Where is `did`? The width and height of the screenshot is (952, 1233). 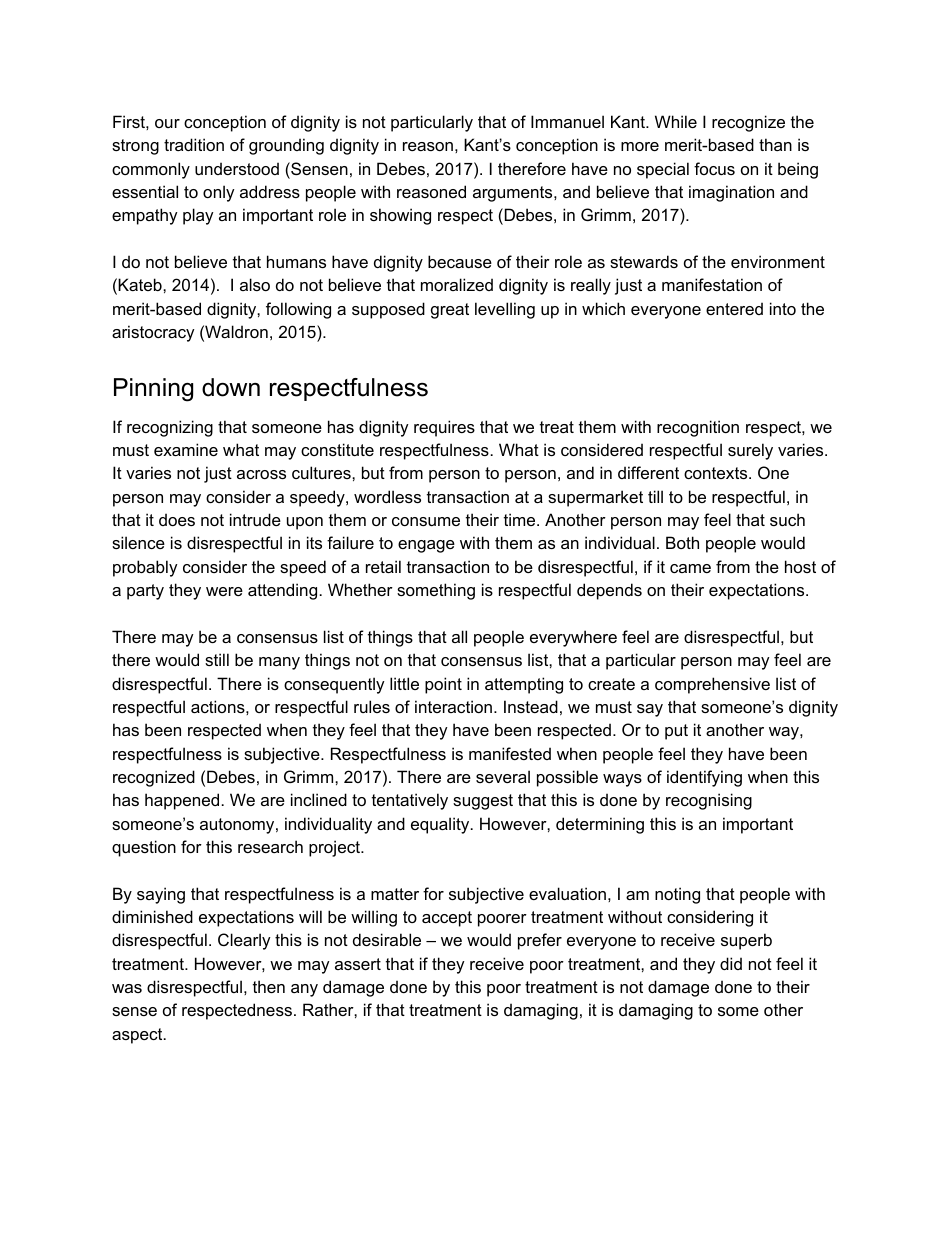
did is located at coordinates (731, 963).
